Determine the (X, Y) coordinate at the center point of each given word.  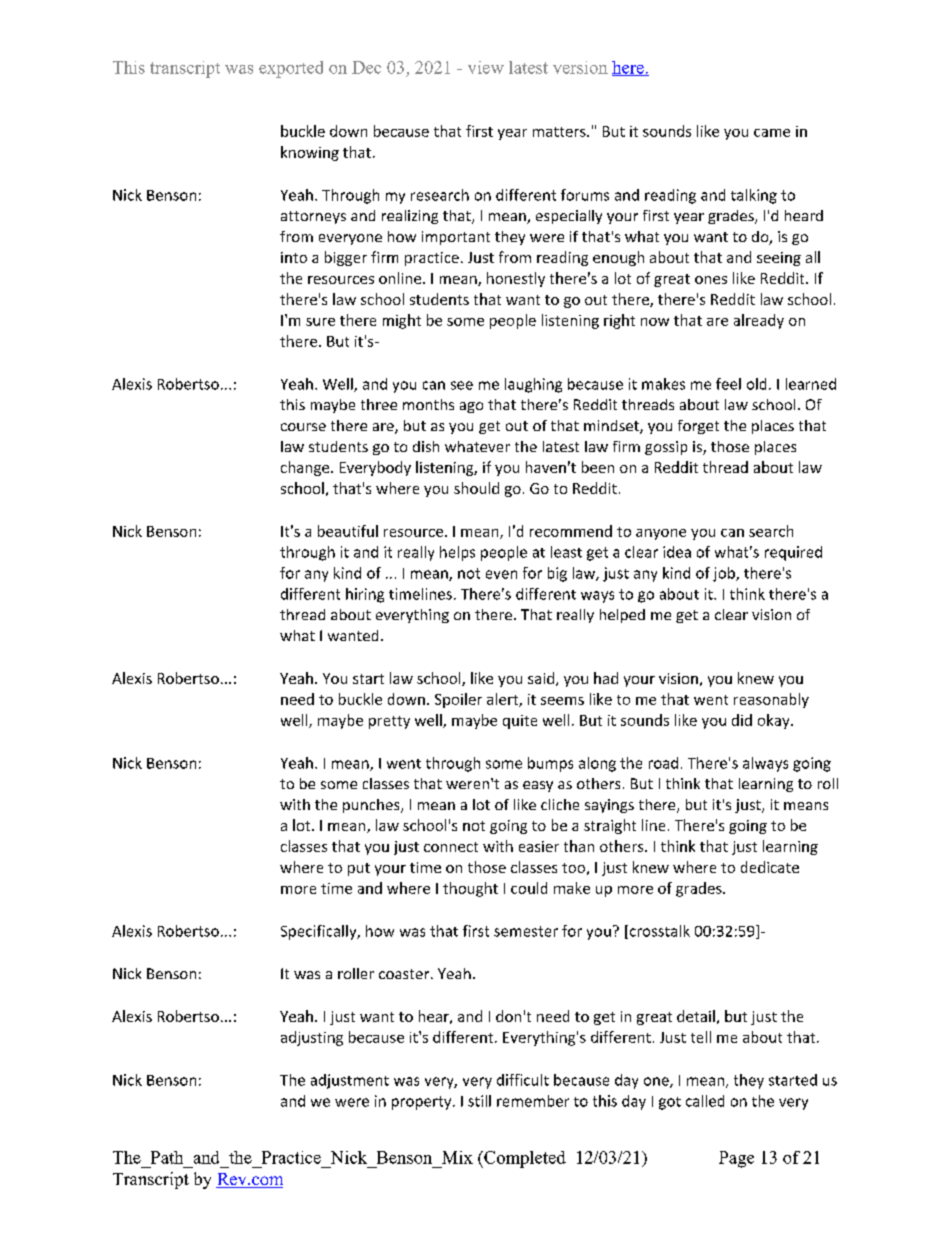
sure (320, 322)
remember (533, 1101)
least (566, 552)
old (756, 384)
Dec (366, 67)
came (772, 133)
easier (539, 846)
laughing (533, 385)
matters (560, 132)
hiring (365, 595)
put (359, 869)
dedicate (770, 867)
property (423, 1103)
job (725, 574)
